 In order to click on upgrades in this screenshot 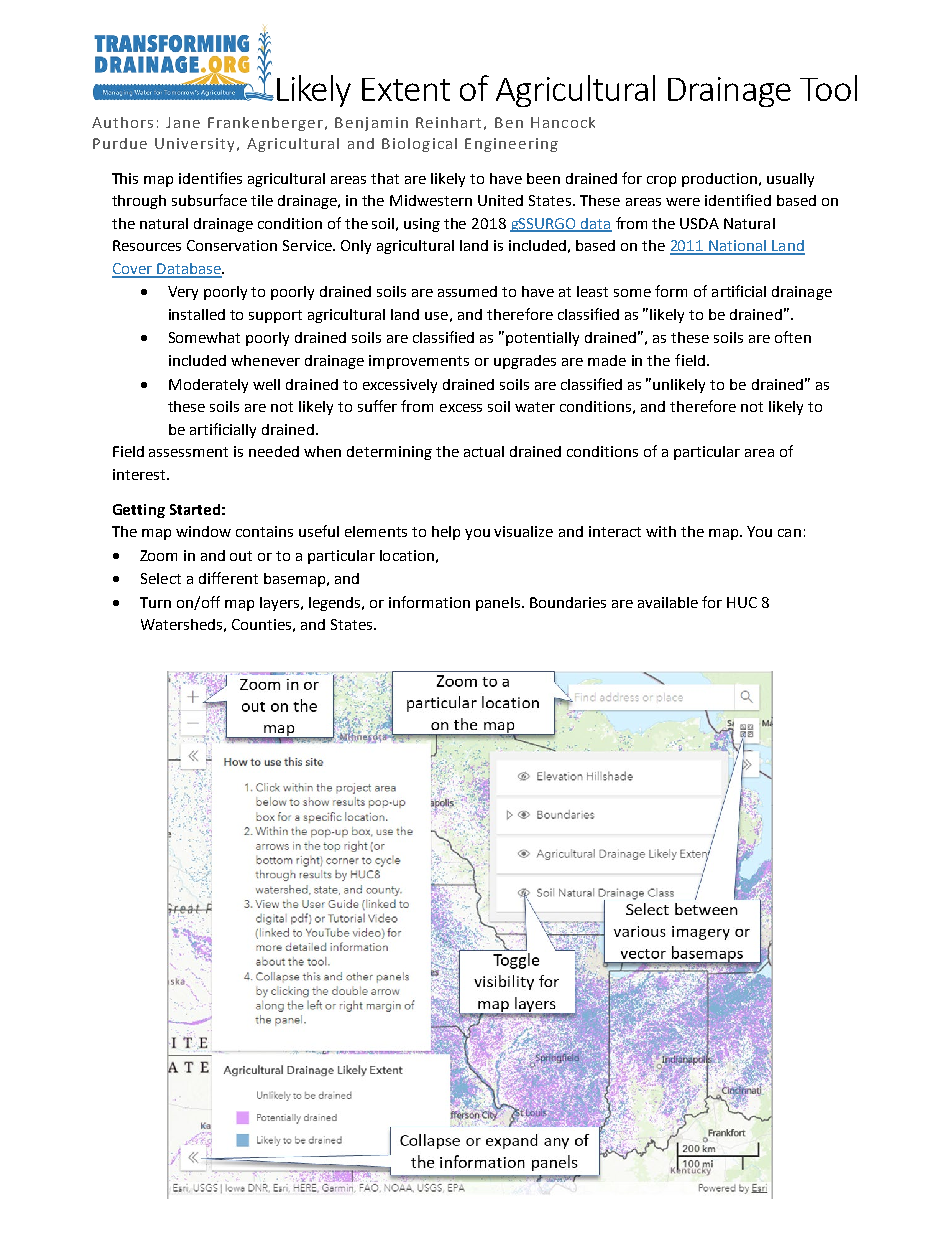, I will do `click(525, 362)`.
